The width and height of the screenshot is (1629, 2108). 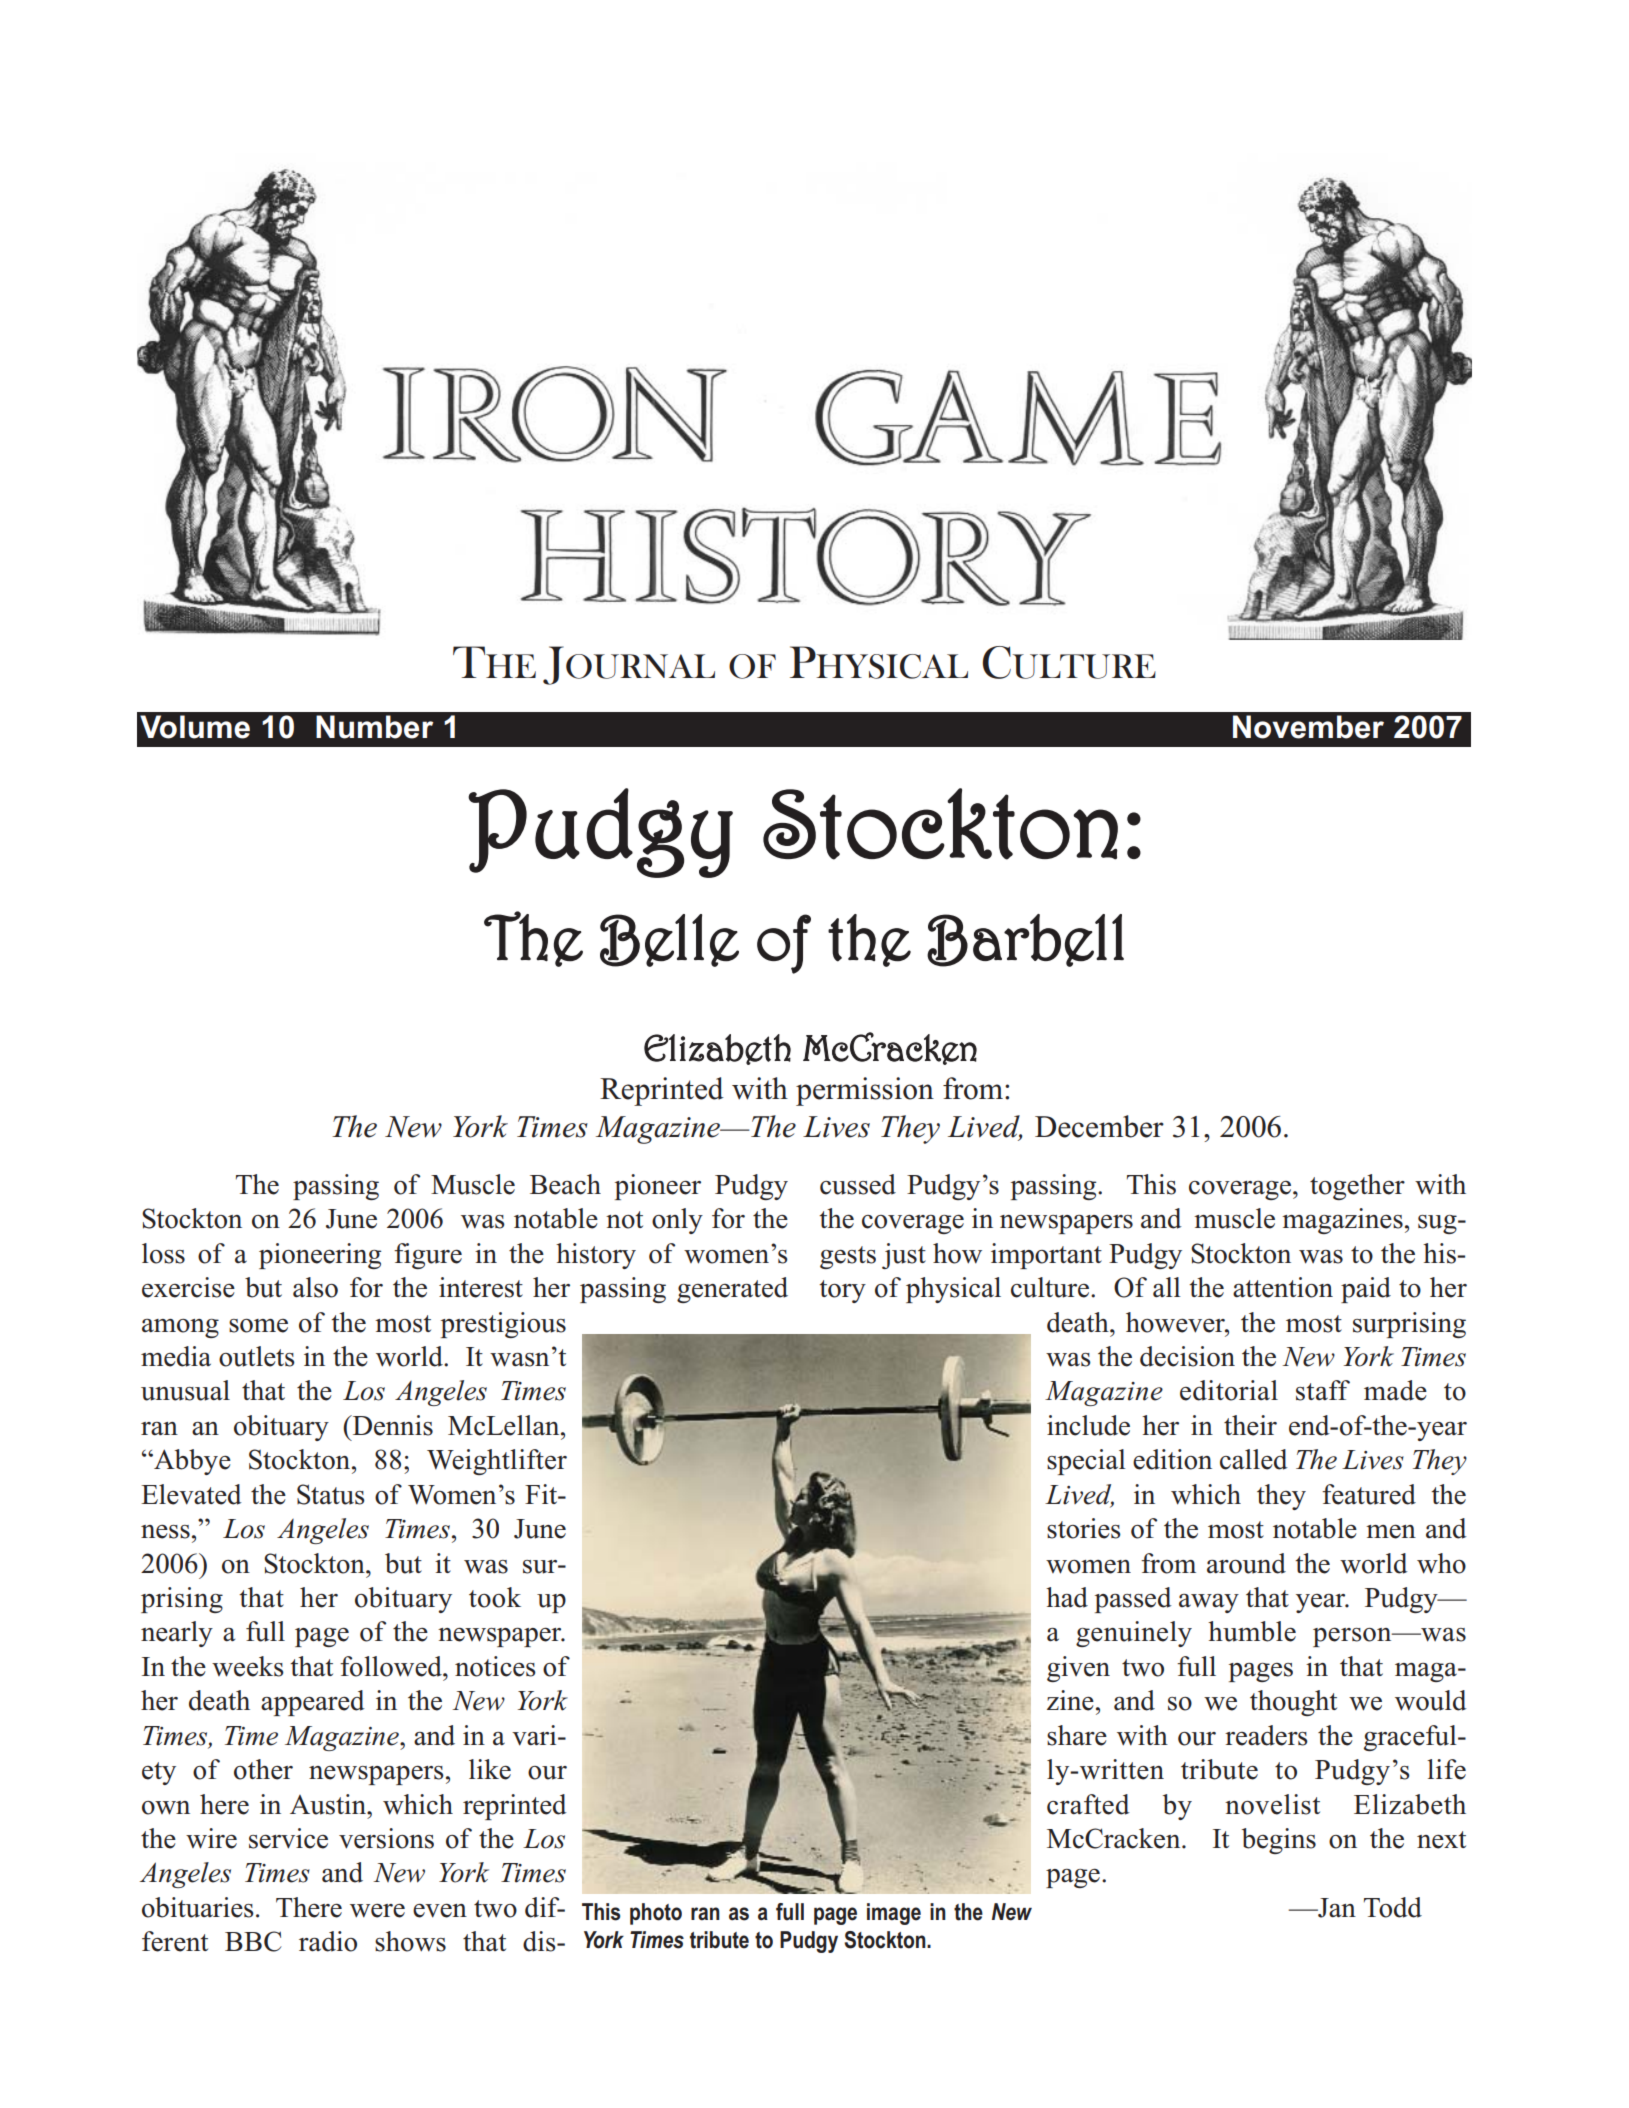 What do you see at coordinates (374, 727) in the screenshot?
I see `Number` at bounding box center [374, 727].
